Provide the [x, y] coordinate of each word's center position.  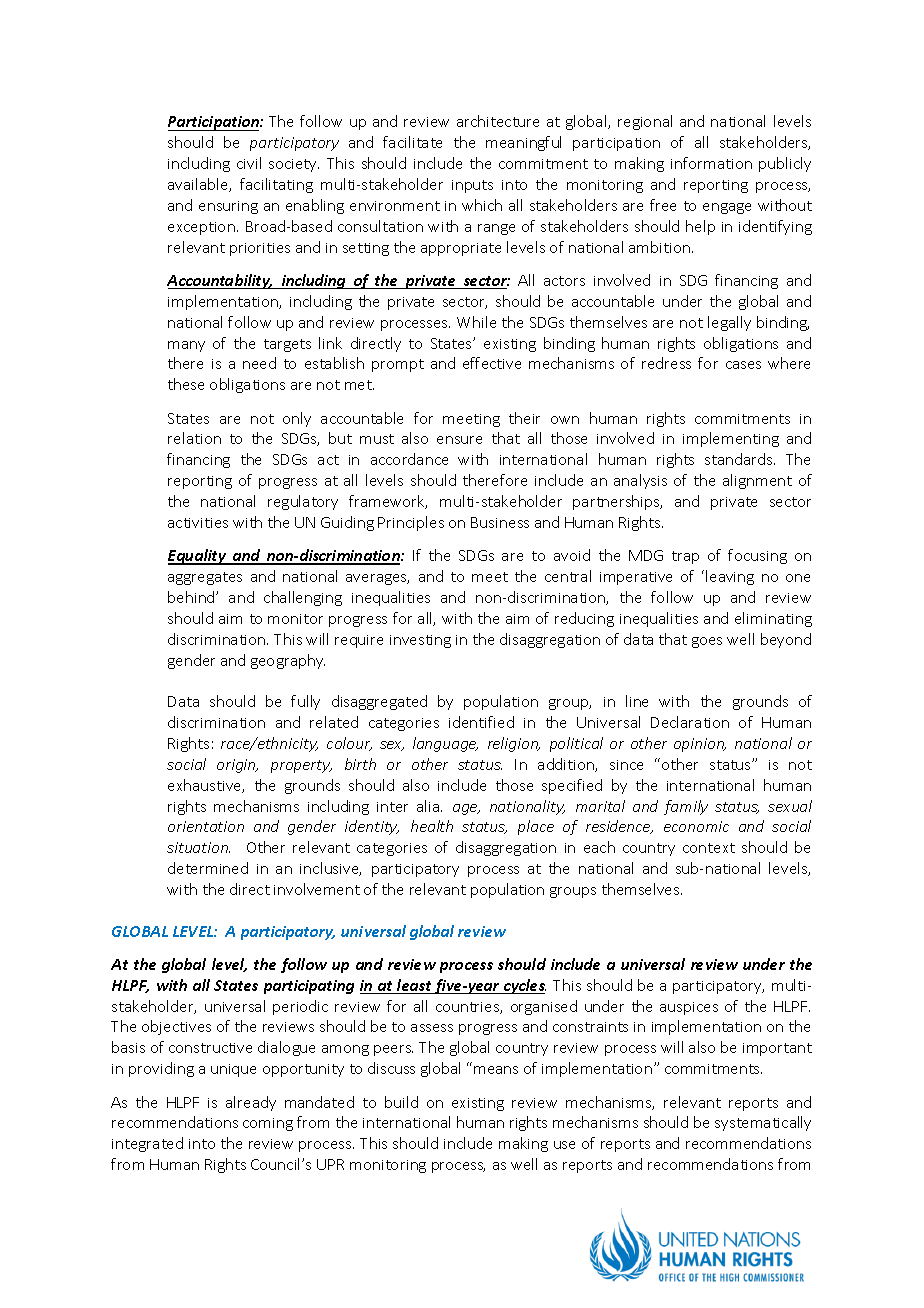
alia [429, 806]
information [711, 163]
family [686, 807]
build [401, 1102]
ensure [459, 440]
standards [740, 459]
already [251, 1103]
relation [194, 438]
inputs [472, 186]
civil [249, 163]
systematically [763, 1123]
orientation [206, 826]
